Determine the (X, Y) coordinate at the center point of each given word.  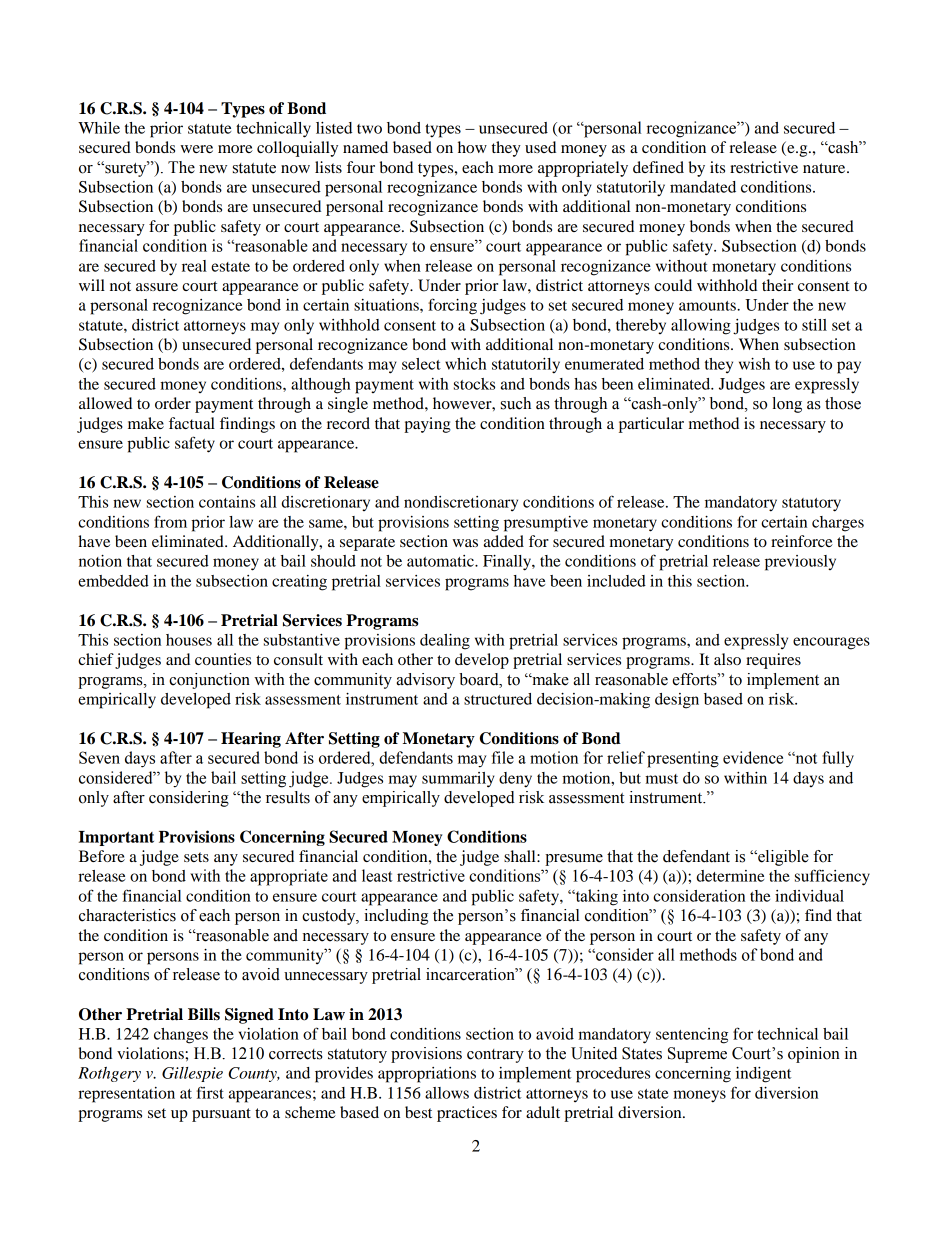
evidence (753, 757)
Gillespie (192, 1074)
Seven (99, 757)
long (787, 405)
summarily (458, 780)
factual (192, 423)
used (540, 147)
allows (447, 1093)
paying (427, 425)
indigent (764, 1075)
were (196, 149)
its (717, 167)
